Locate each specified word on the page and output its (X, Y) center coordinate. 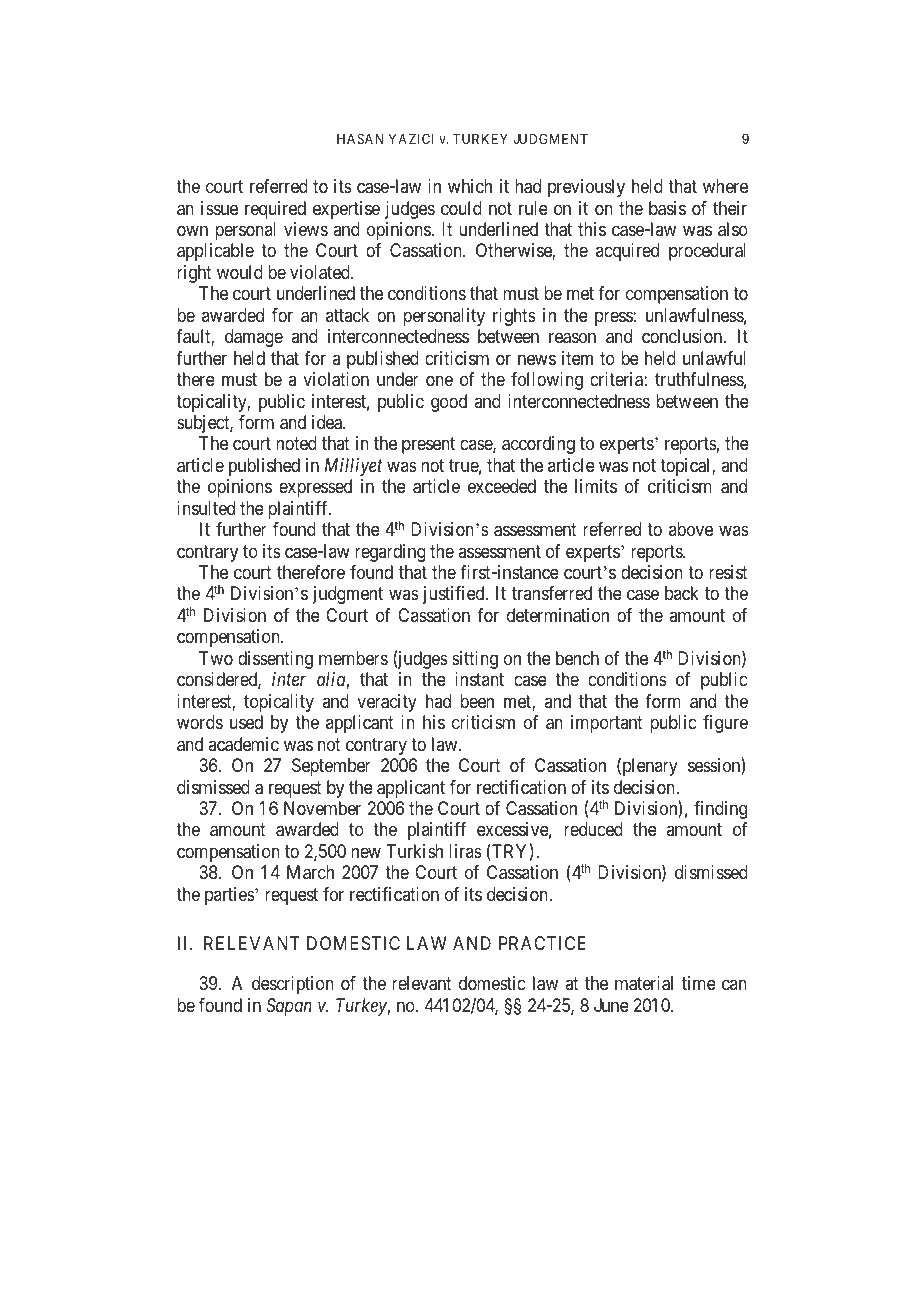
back (682, 593)
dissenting (275, 660)
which (470, 186)
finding (720, 810)
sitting (475, 660)
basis (667, 208)
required (275, 210)
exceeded (502, 486)
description (293, 985)
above (691, 529)
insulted (206, 508)
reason (572, 338)
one (439, 380)
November (322, 808)
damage (254, 338)
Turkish (414, 851)
